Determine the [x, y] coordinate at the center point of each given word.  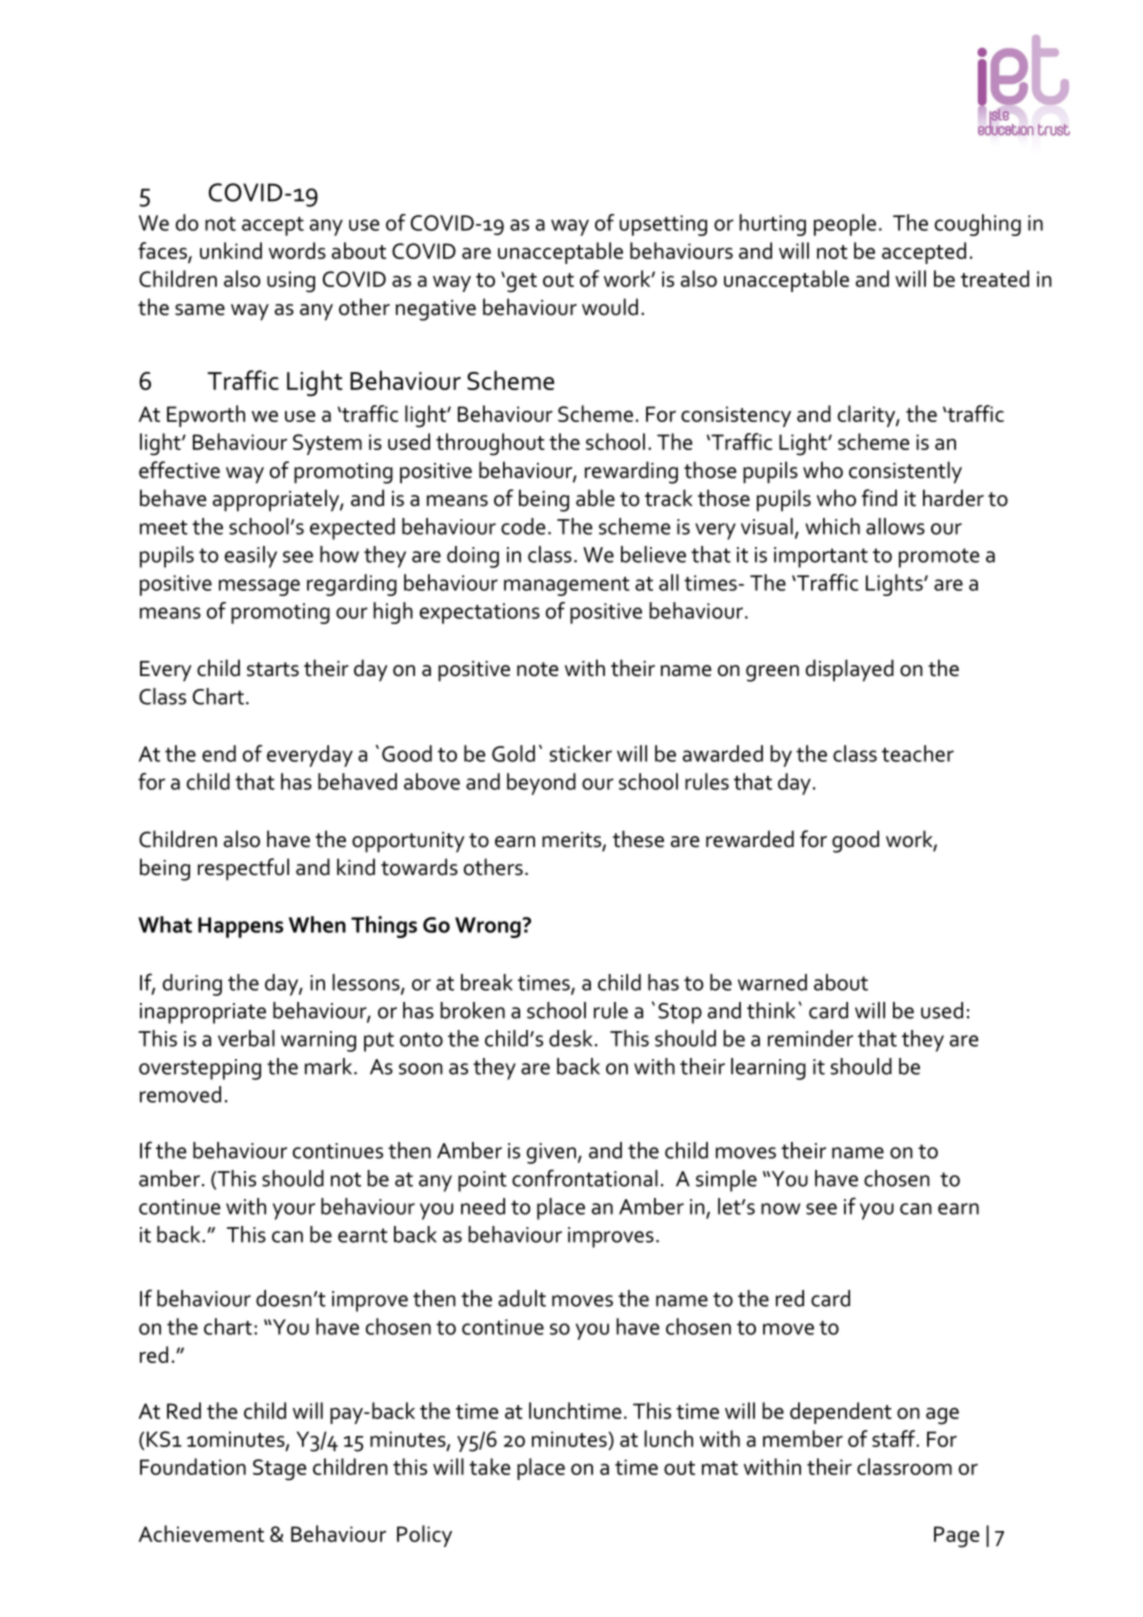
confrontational [585, 1178]
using [291, 282]
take [489, 1466]
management [567, 586]
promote [939, 558]
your [294, 1211]
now [780, 1209]
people [845, 225]
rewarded [750, 839]
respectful [243, 869]
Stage [279, 1470]
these [638, 839]
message [259, 587]
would [610, 307]
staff [895, 1438]
